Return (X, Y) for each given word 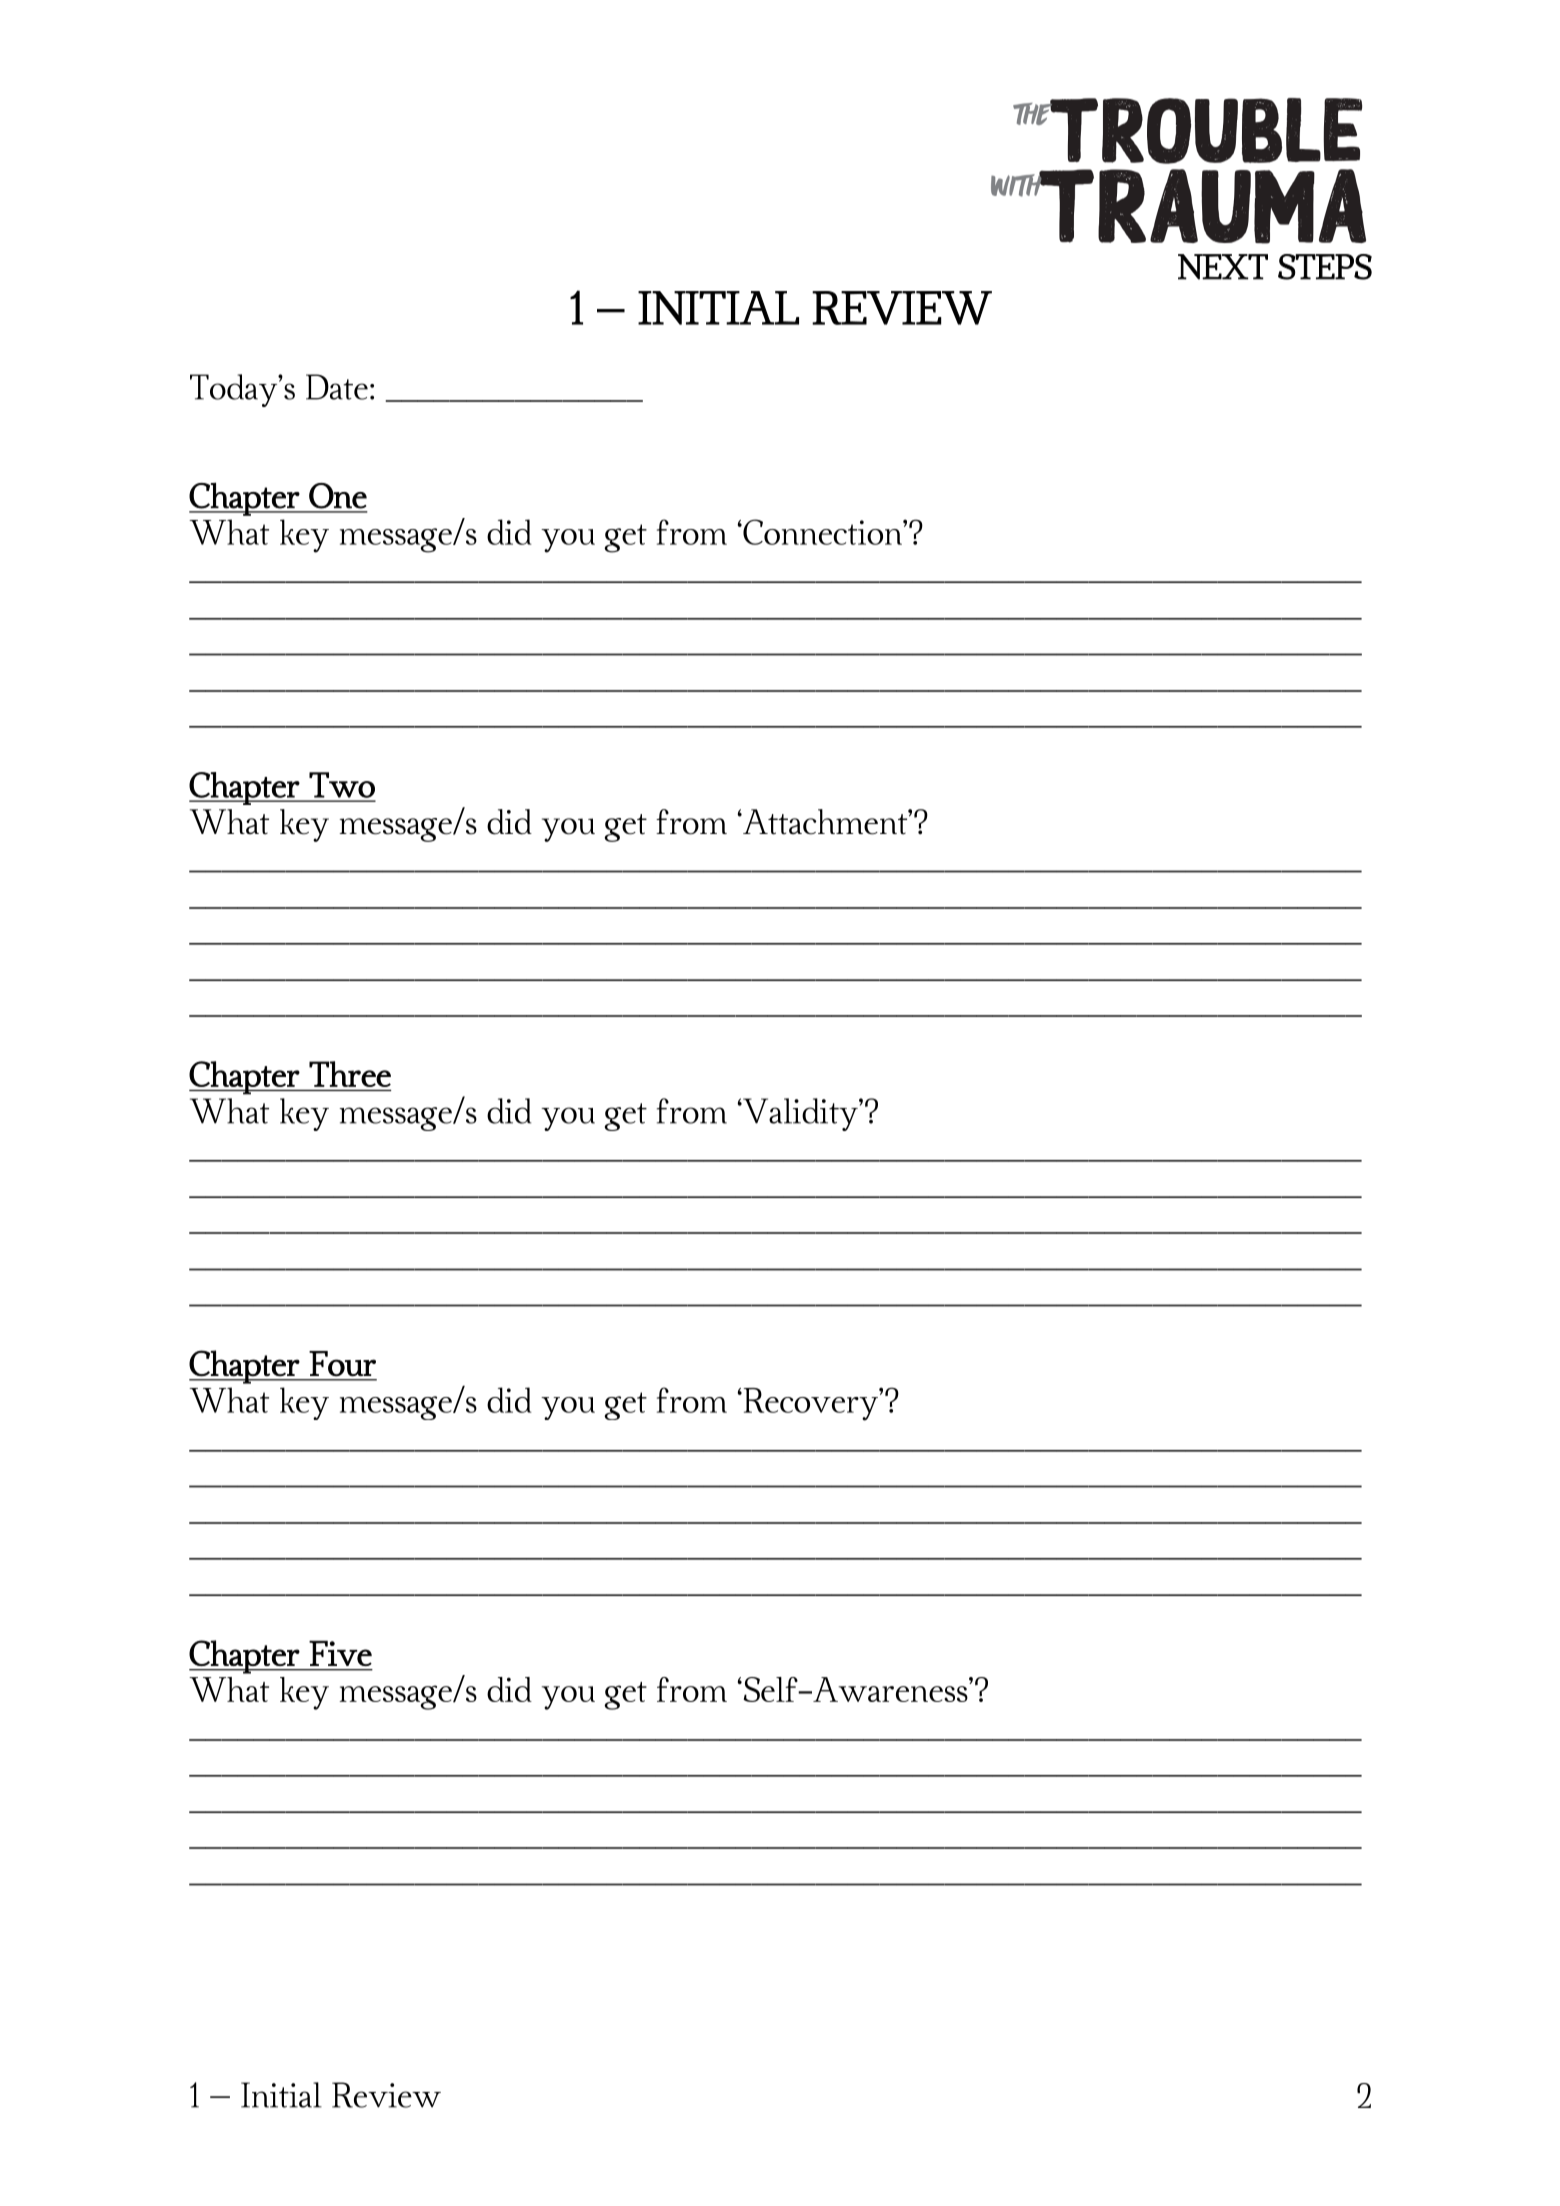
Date (337, 387)
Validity (800, 1114)
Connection (822, 532)
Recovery (810, 1404)
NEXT (1223, 267)
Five (340, 1653)
